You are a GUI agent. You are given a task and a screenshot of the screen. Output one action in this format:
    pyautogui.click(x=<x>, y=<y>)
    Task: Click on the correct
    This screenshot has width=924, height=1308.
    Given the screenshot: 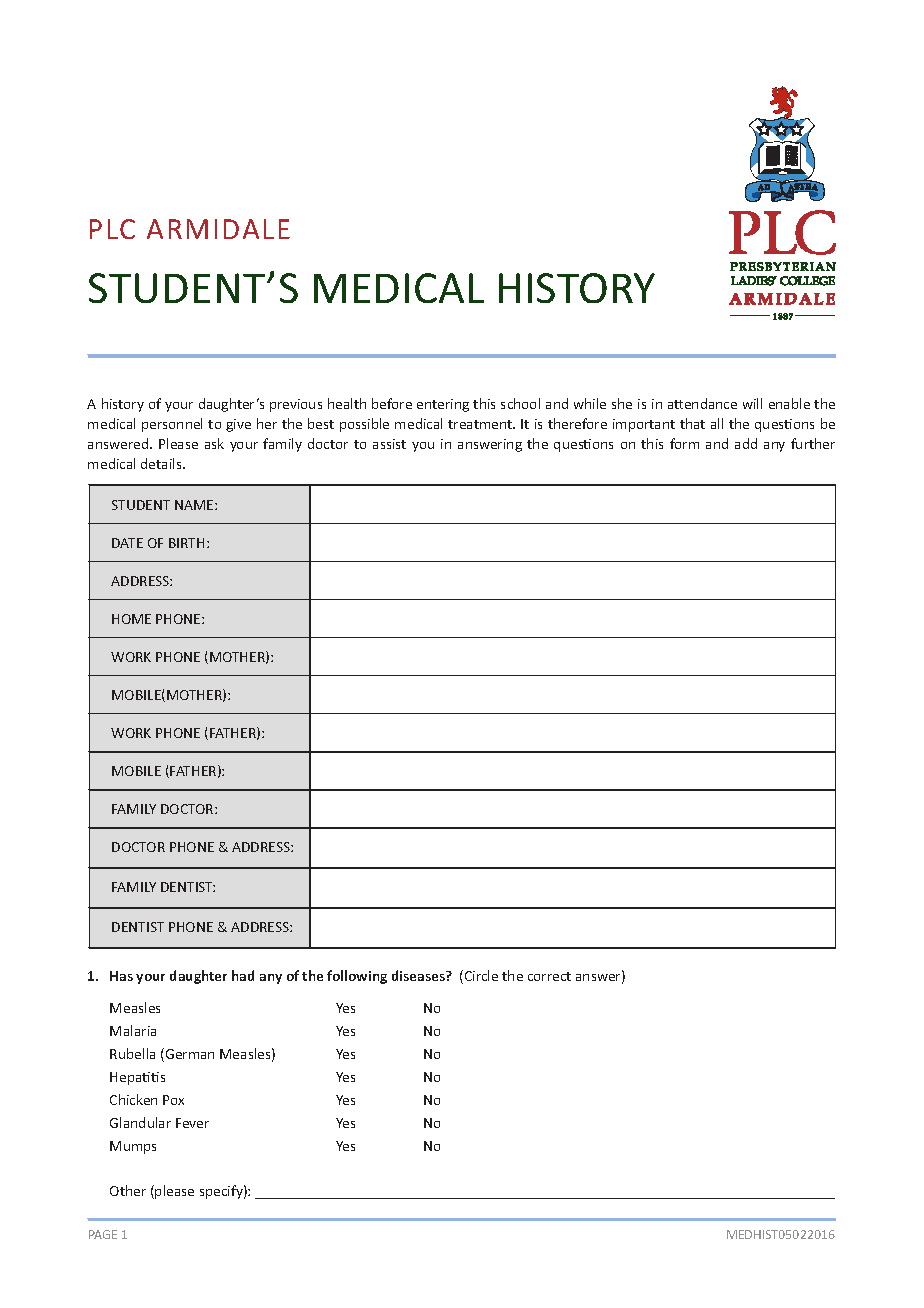 What is the action you would take?
    pyautogui.click(x=549, y=976)
